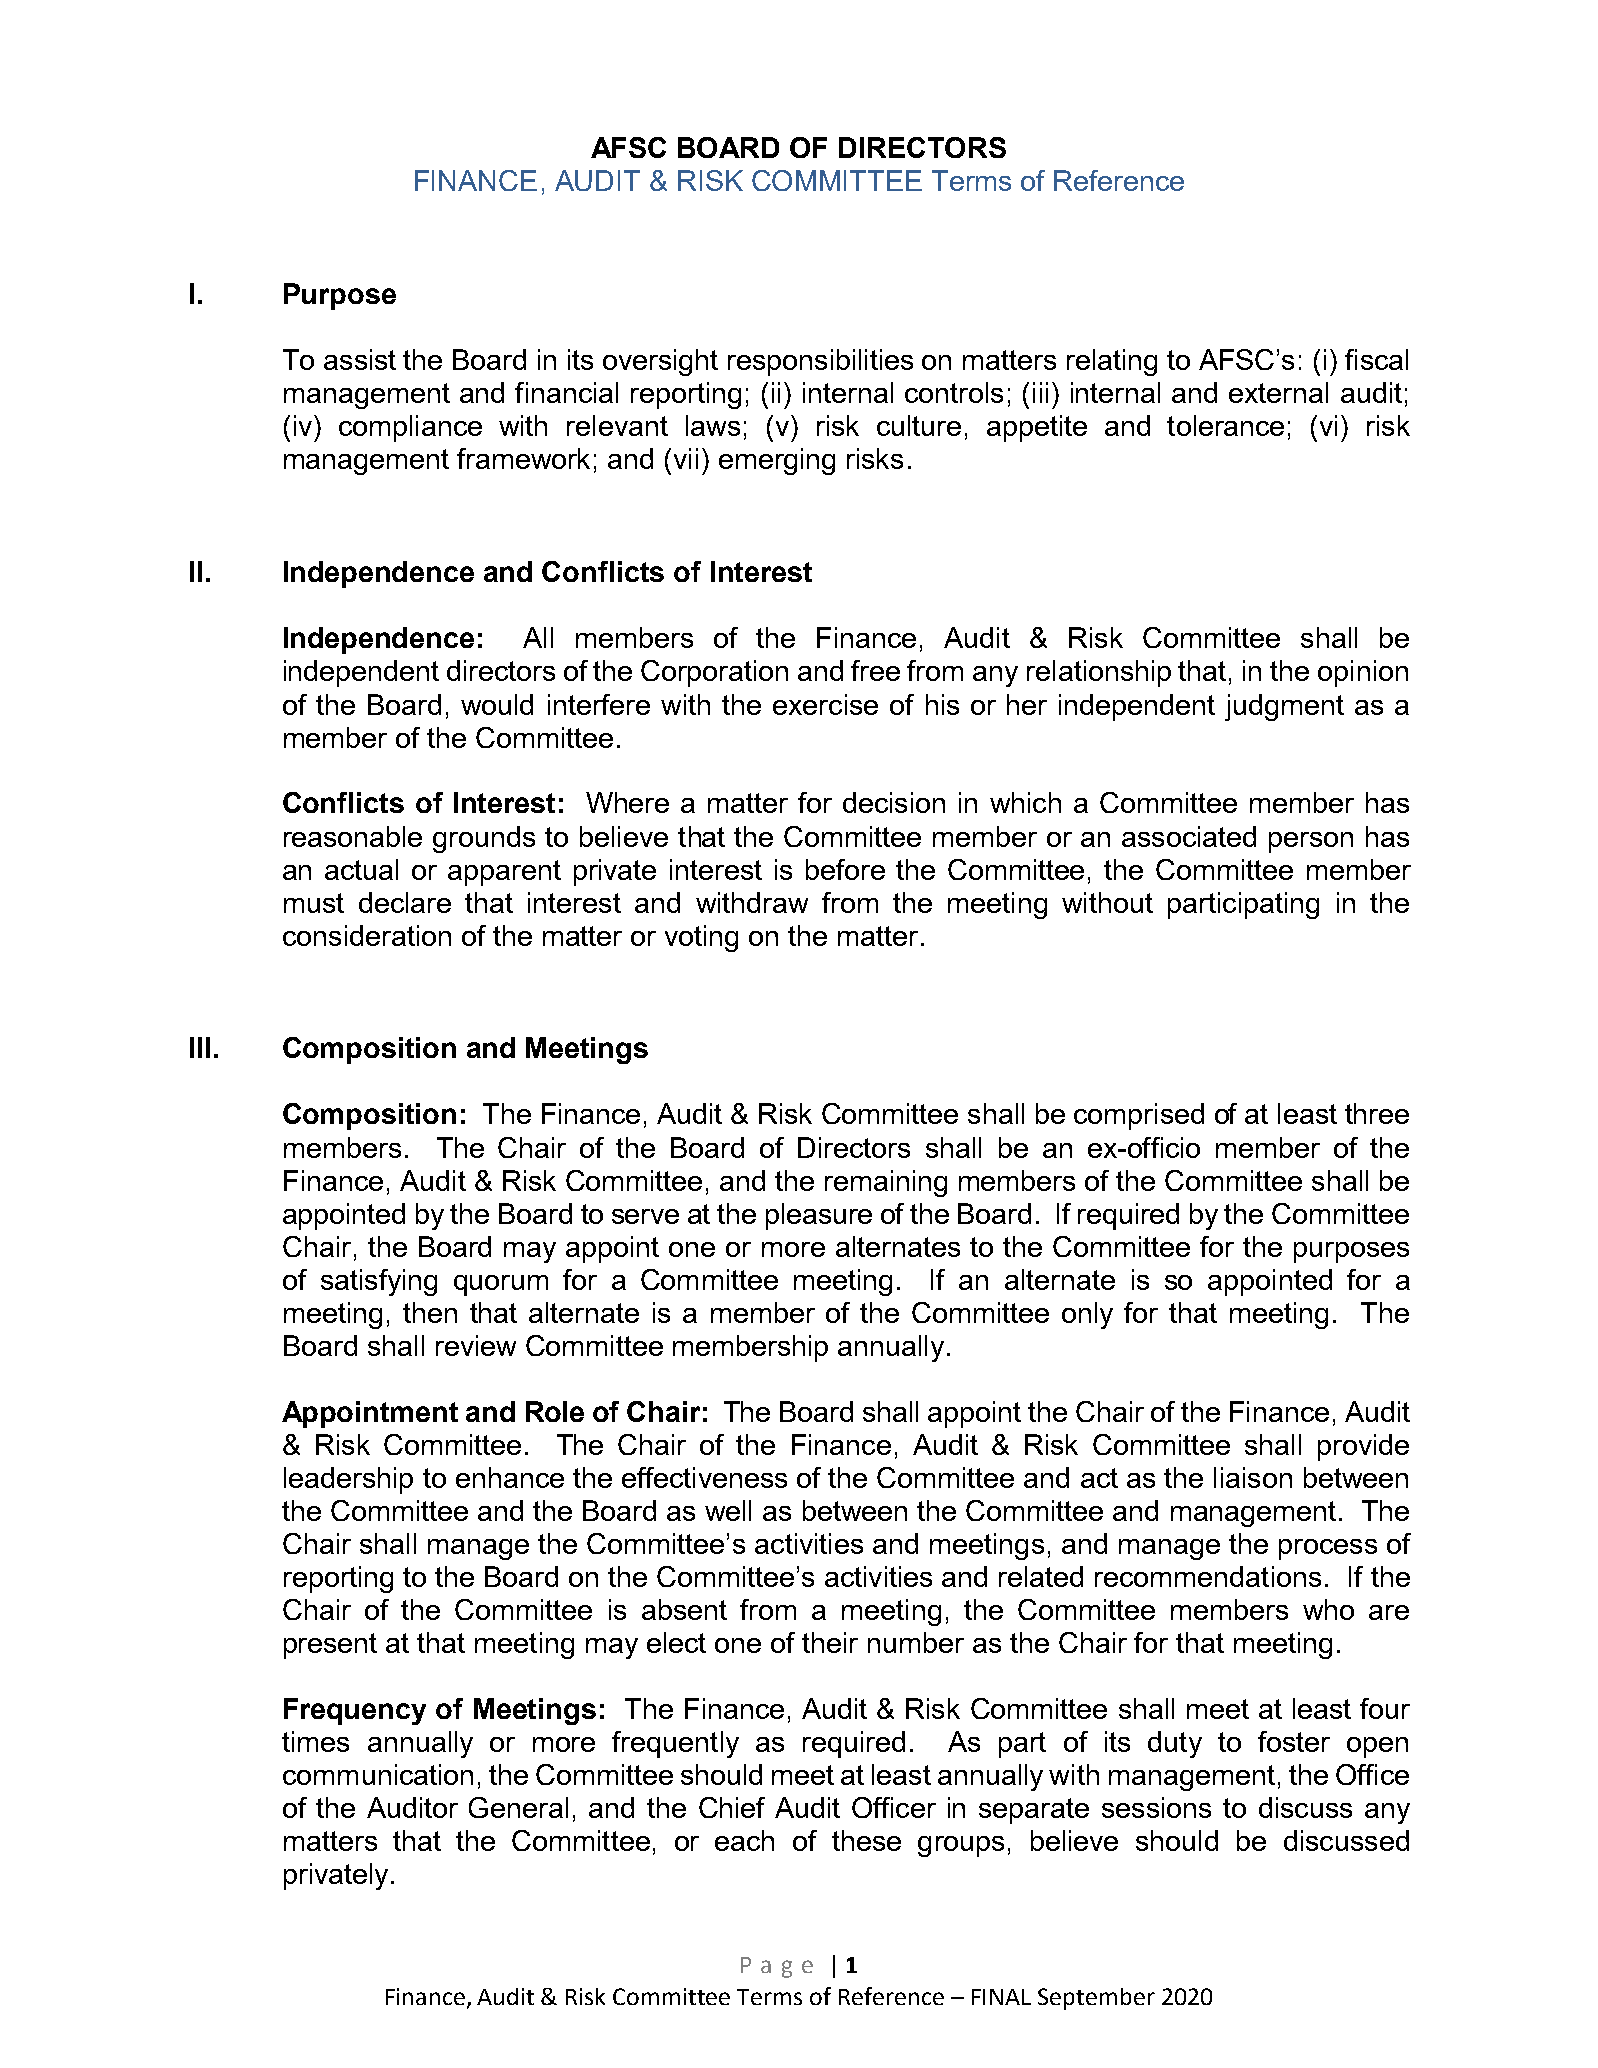 This screenshot has height=2068, width=1598. Describe the element at coordinates (886, 1183) in the screenshot. I see `remaining` at that location.
